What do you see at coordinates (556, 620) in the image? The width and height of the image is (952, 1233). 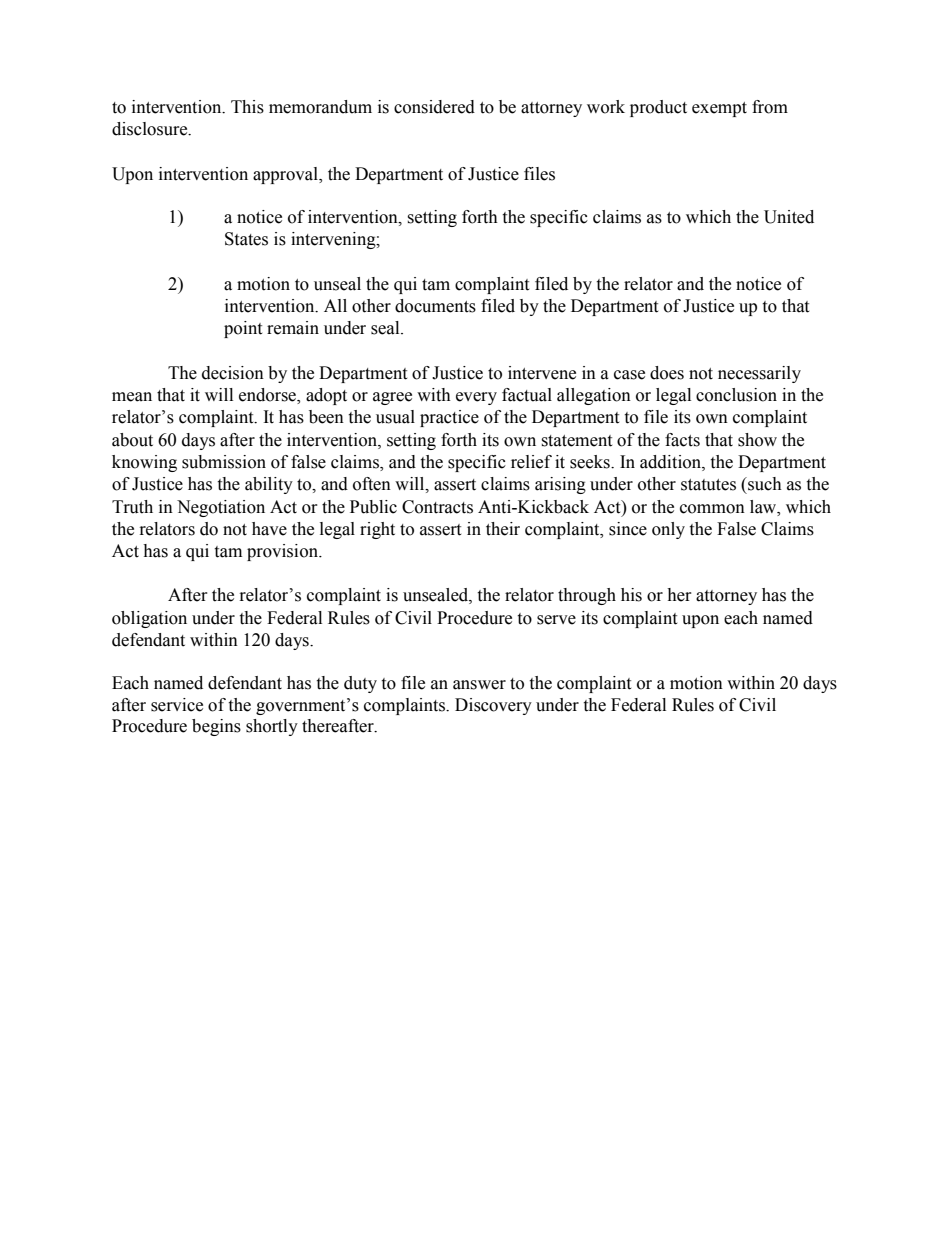 I see `serve` at bounding box center [556, 620].
